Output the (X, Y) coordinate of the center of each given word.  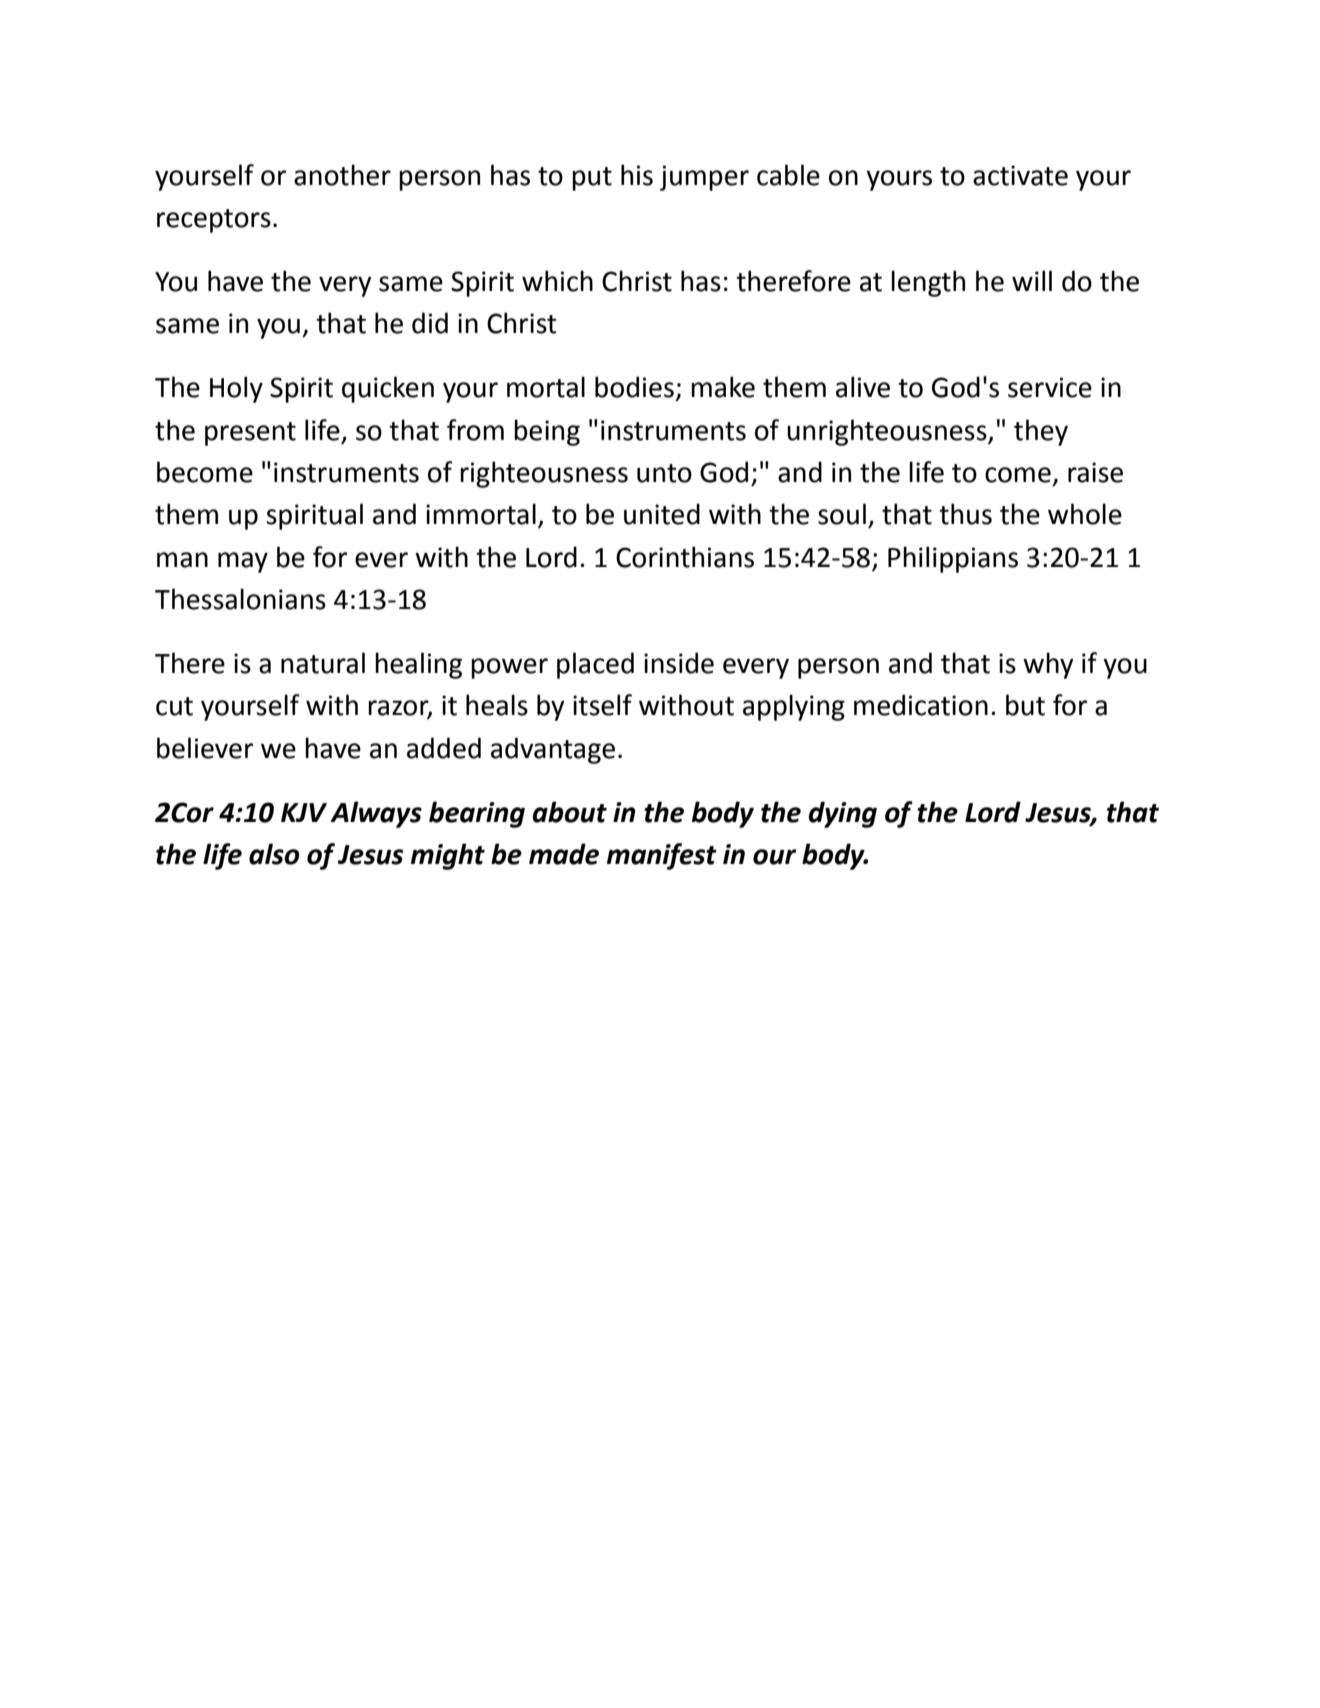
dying (843, 814)
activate (1020, 175)
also (274, 854)
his (637, 175)
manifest (662, 856)
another (342, 175)
